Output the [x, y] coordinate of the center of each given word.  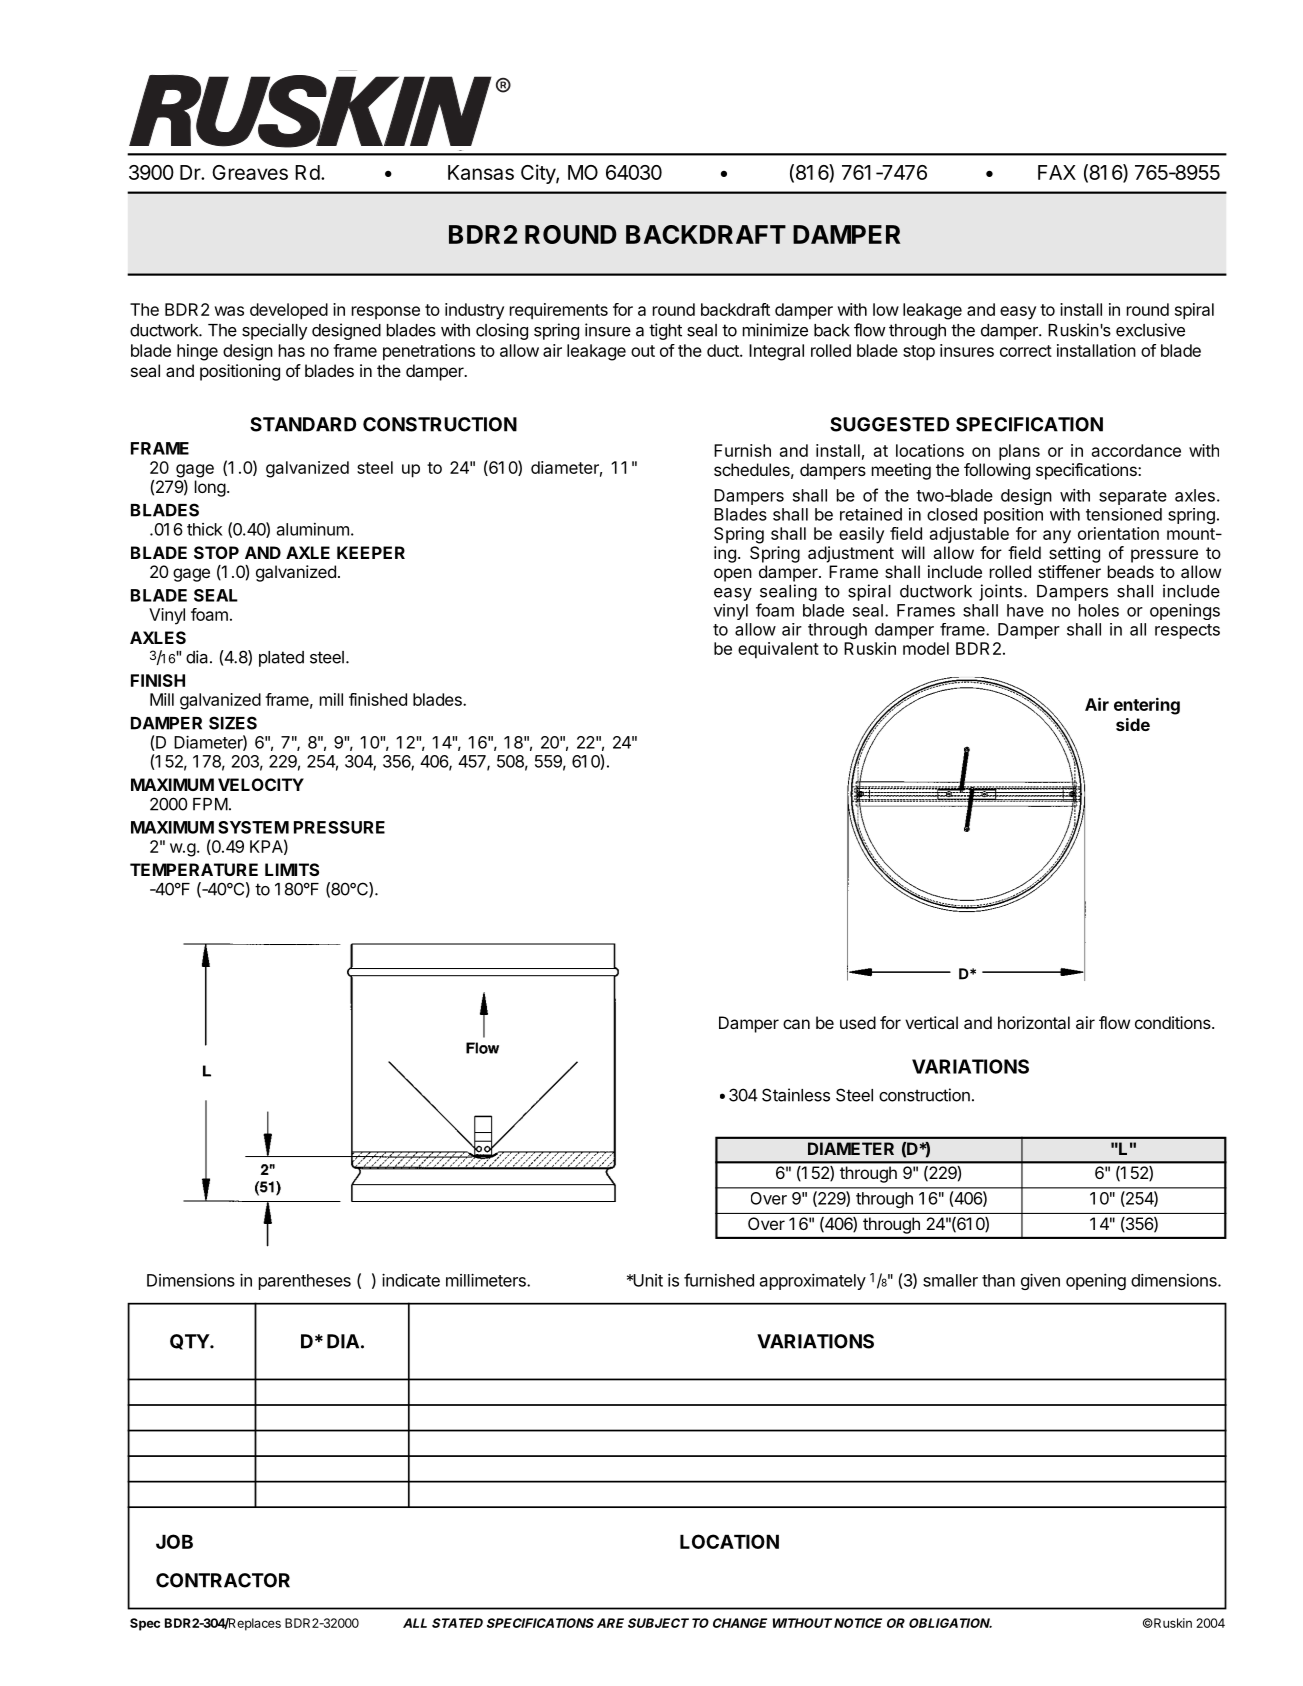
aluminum [313, 529]
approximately [813, 1282]
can [796, 1024]
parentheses [305, 1282]
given [1040, 1281]
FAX [1057, 172]
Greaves [250, 172]
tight [665, 331]
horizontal [1034, 1022]
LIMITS [292, 869]
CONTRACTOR [223, 1580]
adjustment [851, 554]
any [1057, 537]
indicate [411, 1280]
